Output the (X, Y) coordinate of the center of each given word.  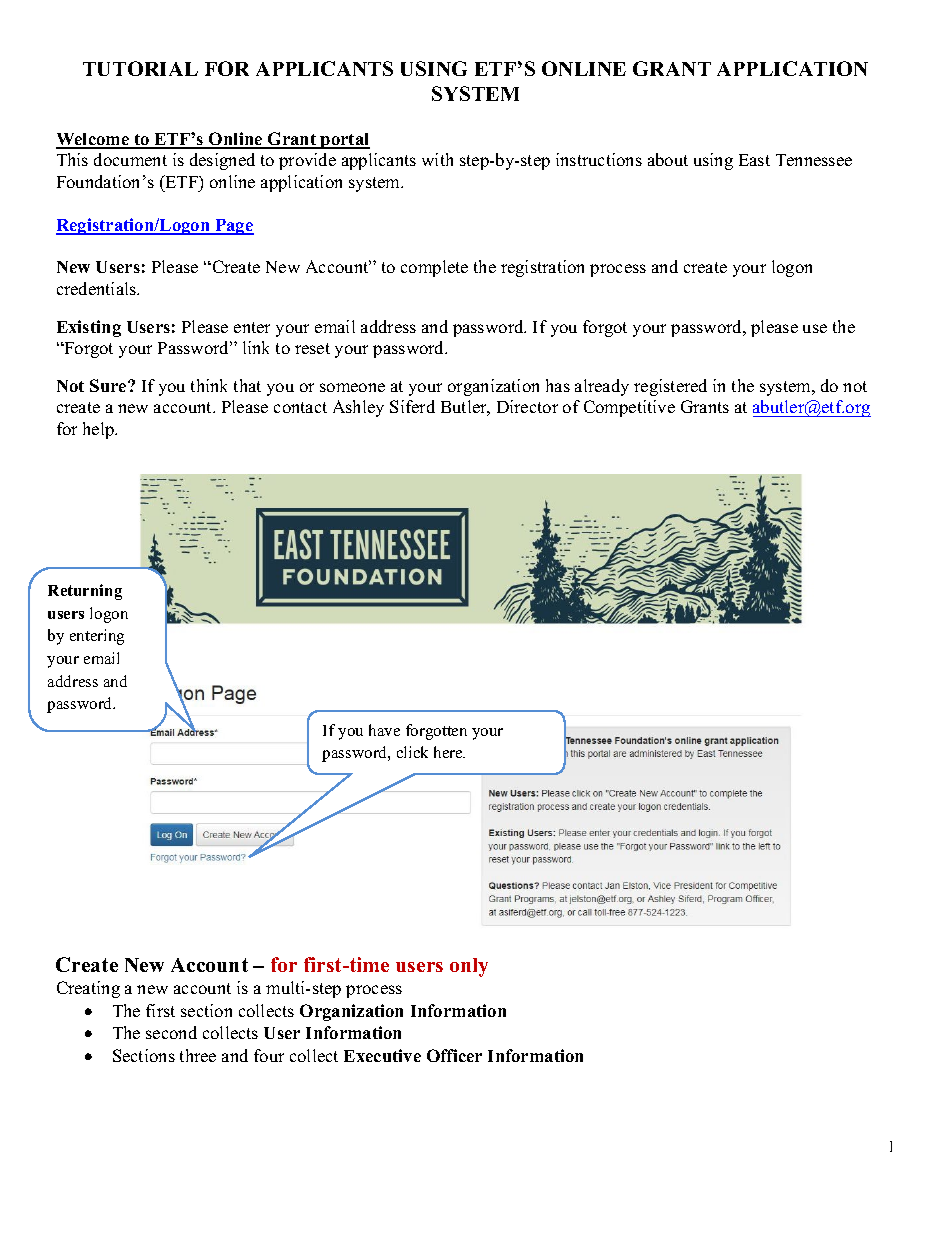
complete (434, 268)
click (412, 752)
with (437, 159)
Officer (454, 1055)
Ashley (358, 408)
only (469, 967)
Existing (89, 328)
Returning (85, 592)
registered (670, 387)
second (171, 1032)
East (754, 160)
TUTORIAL (140, 68)
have (384, 730)
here (449, 752)
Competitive (629, 408)
